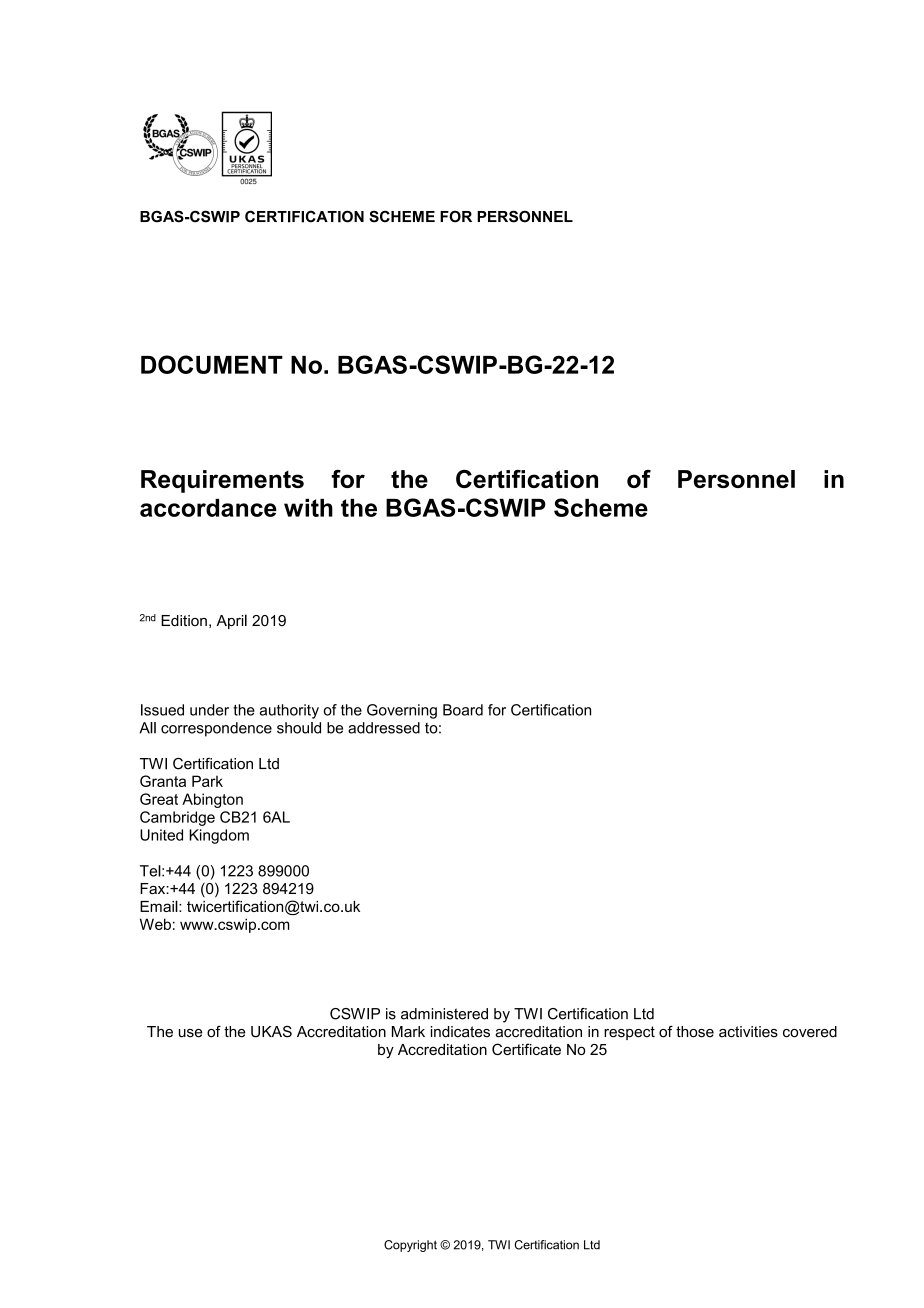  I want to click on Board, so click(463, 710).
